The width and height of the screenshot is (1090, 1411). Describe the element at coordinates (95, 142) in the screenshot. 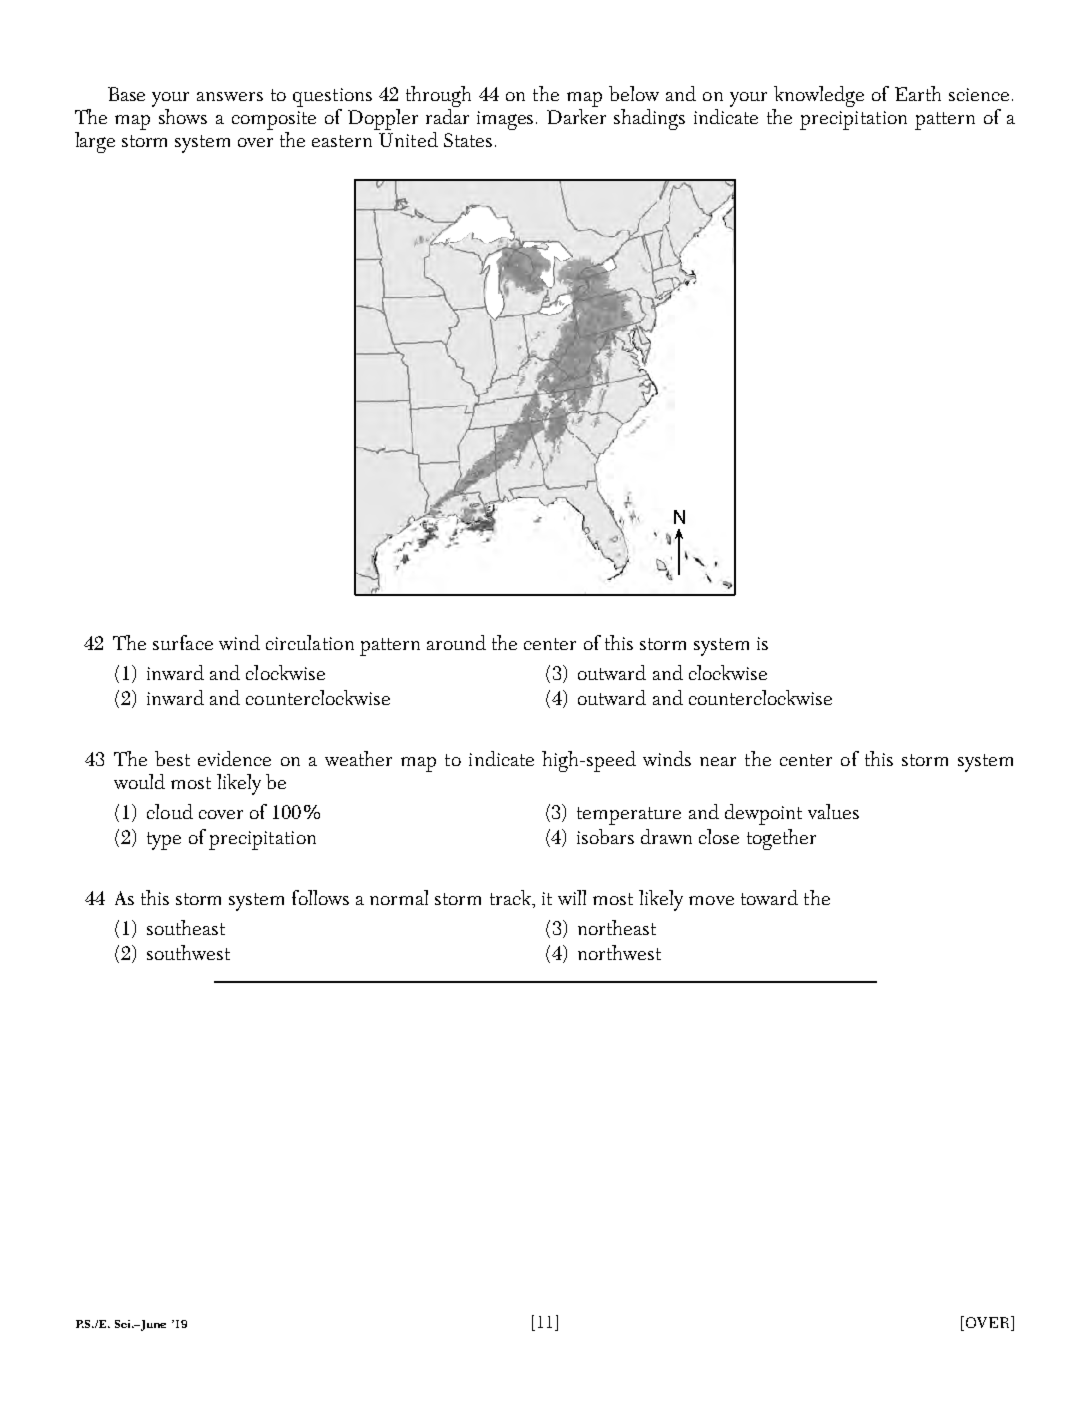

I see `large` at that location.
